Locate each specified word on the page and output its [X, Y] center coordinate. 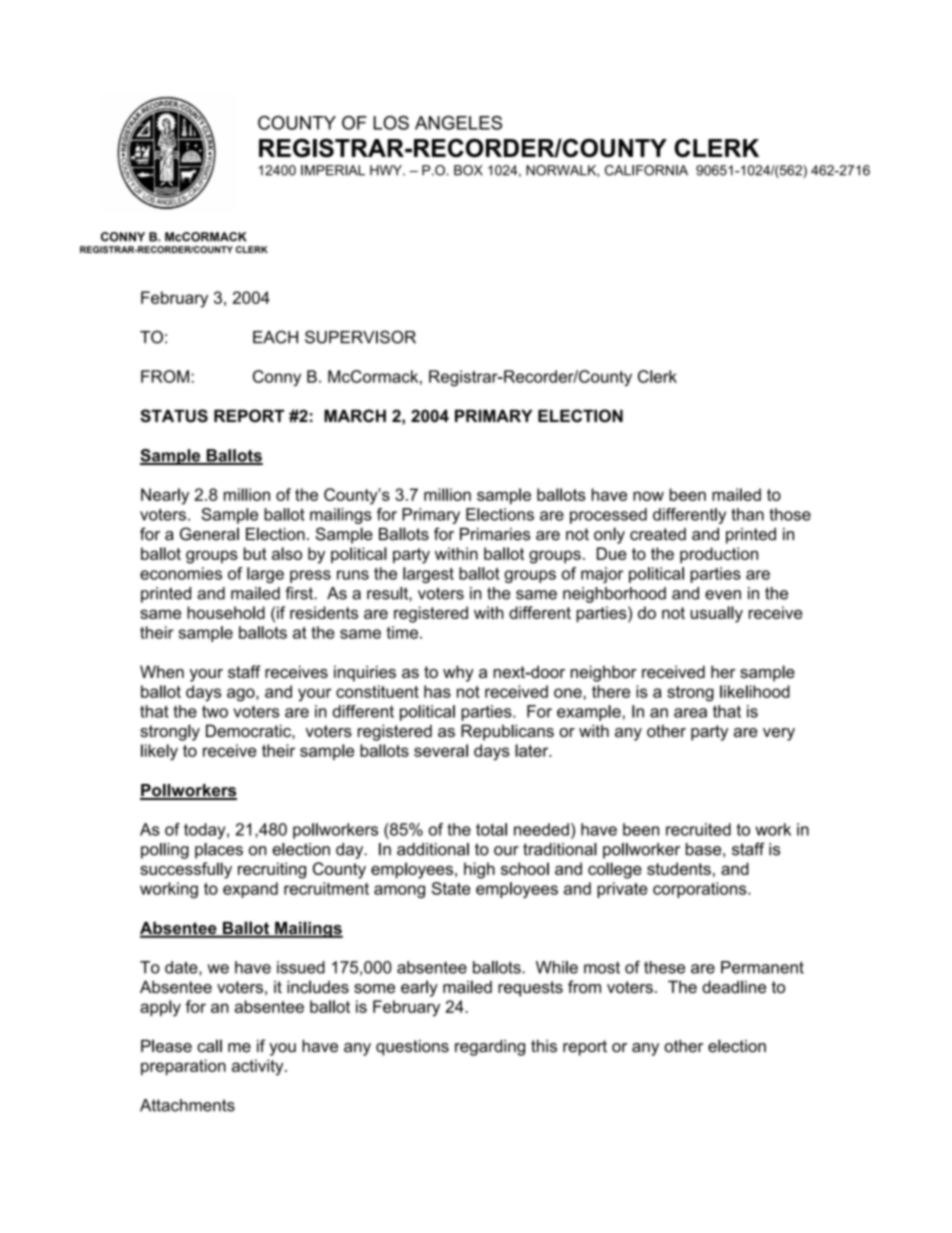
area [690, 713]
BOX [468, 170]
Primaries [495, 534]
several [441, 750]
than [747, 514]
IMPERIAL [333, 170]
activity [259, 1067]
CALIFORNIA [646, 170]
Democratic [249, 730]
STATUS [174, 416]
